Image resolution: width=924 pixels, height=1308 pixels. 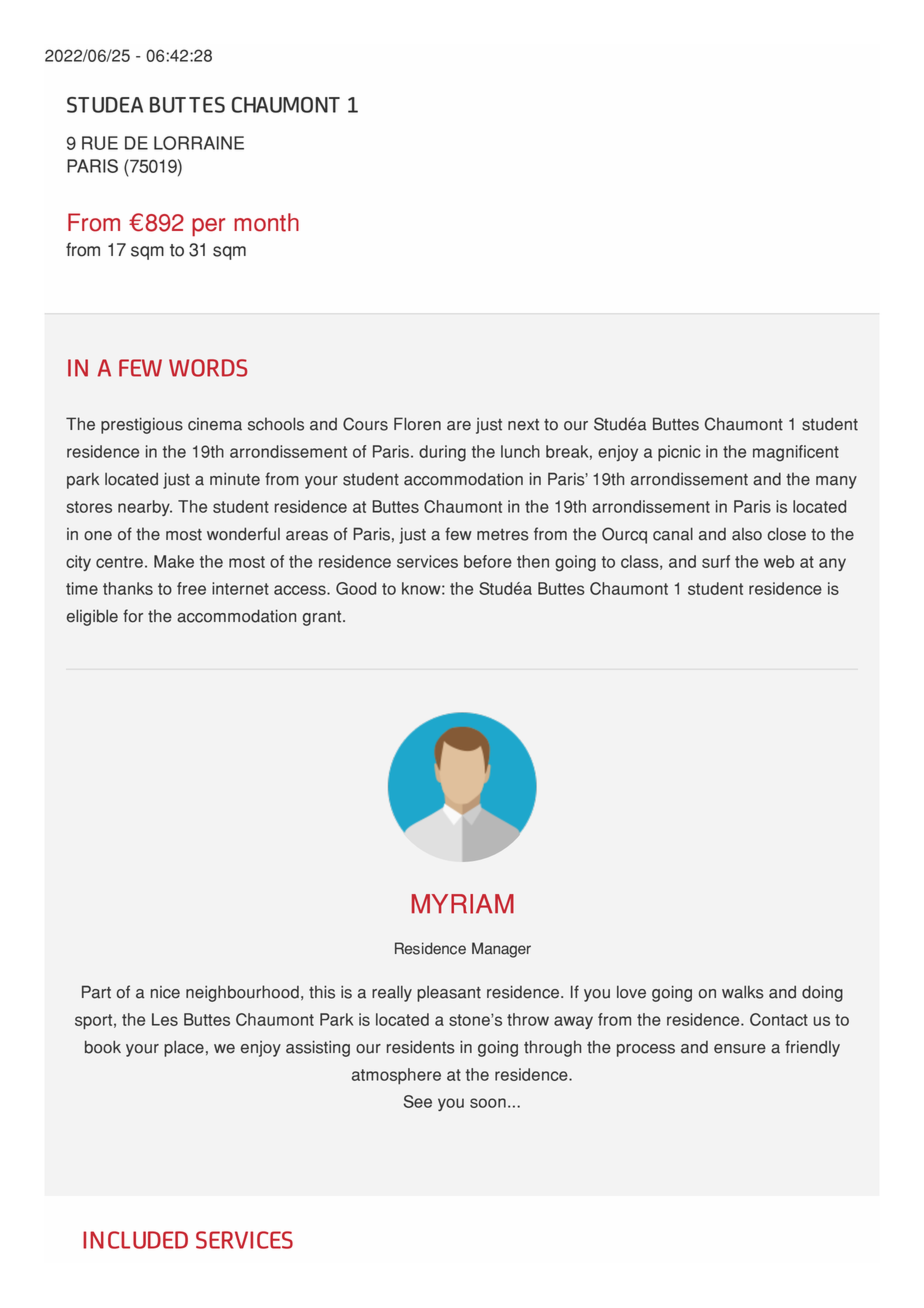 What do you see at coordinates (145, 508) in the image?
I see `nearby` at bounding box center [145, 508].
